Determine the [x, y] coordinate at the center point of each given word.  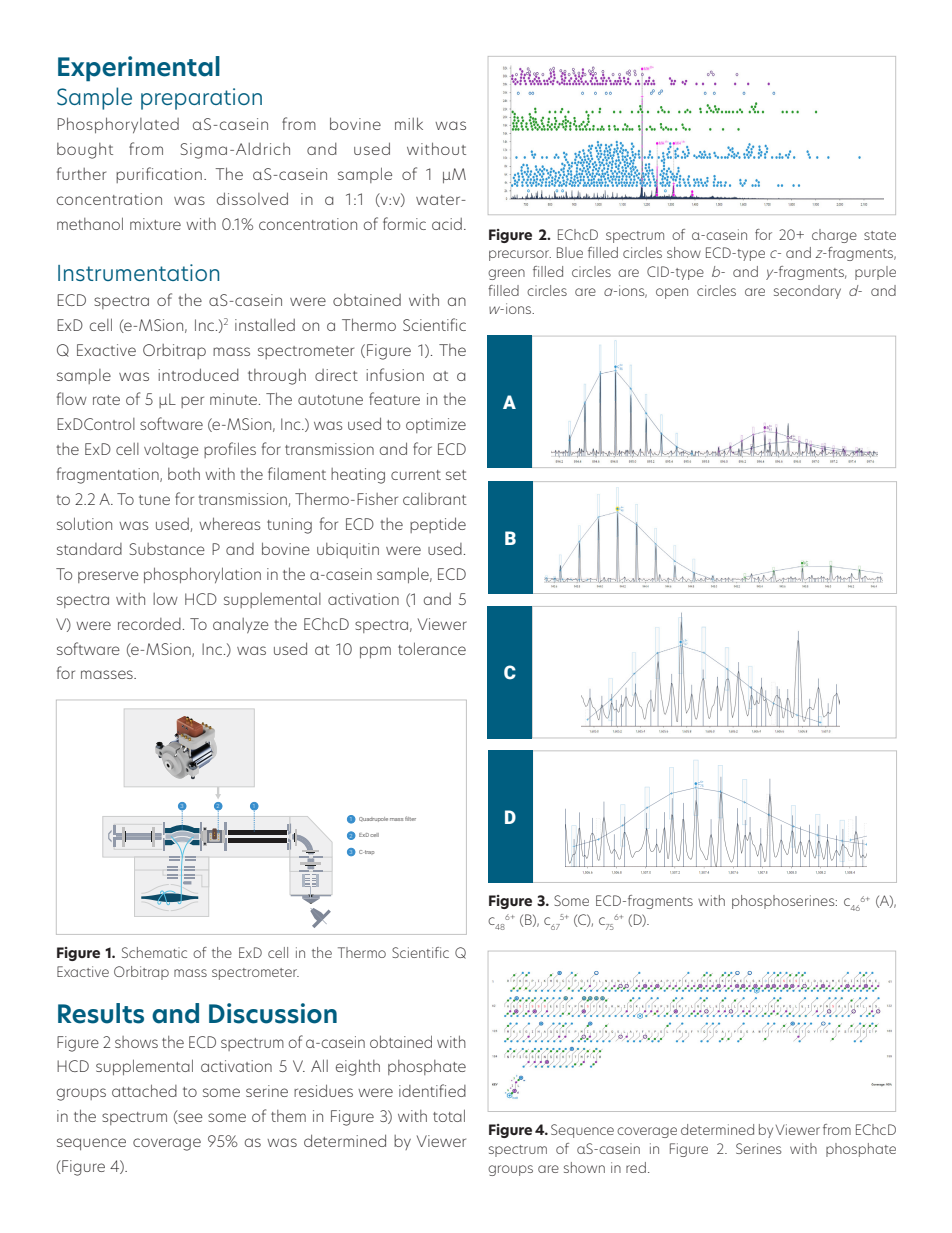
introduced [198, 374]
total [449, 1115]
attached [144, 1090]
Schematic [154, 952]
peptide [438, 525]
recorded [149, 624]
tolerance [432, 648]
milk [409, 123]
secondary [807, 292]
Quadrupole [373, 819]
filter [410, 818]
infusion [395, 374]
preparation [201, 99]
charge [834, 236]
